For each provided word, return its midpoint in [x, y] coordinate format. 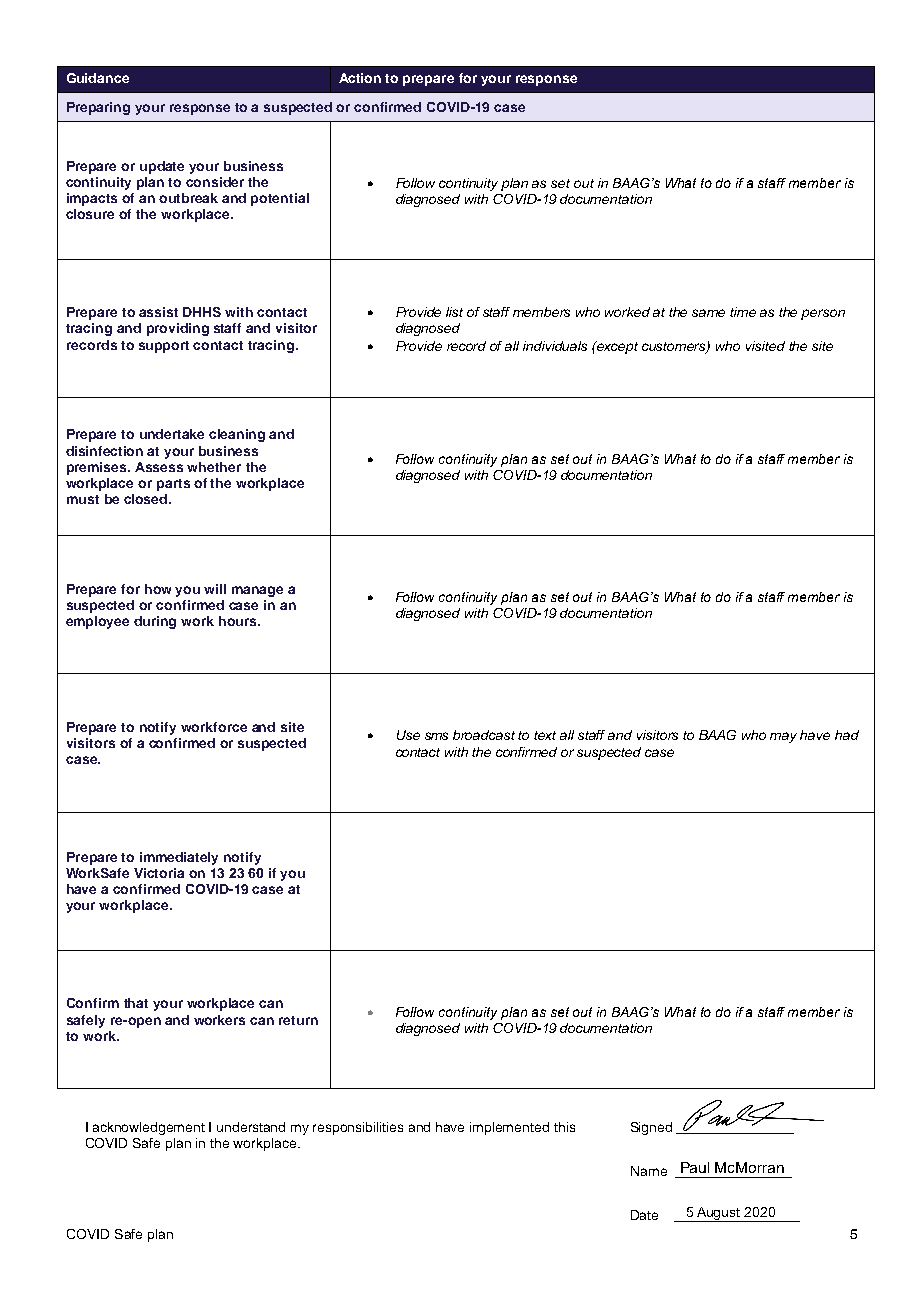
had [847, 735]
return [298, 1020]
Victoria [159, 873]
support [164, 347]
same [708, 313]
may [783, 737]
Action [360, 78]
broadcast [484, 735]
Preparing [98, 108]
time [743, 312]
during [155, 622]
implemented [509, 1128]
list [454, 312]
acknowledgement [149, 1128]
